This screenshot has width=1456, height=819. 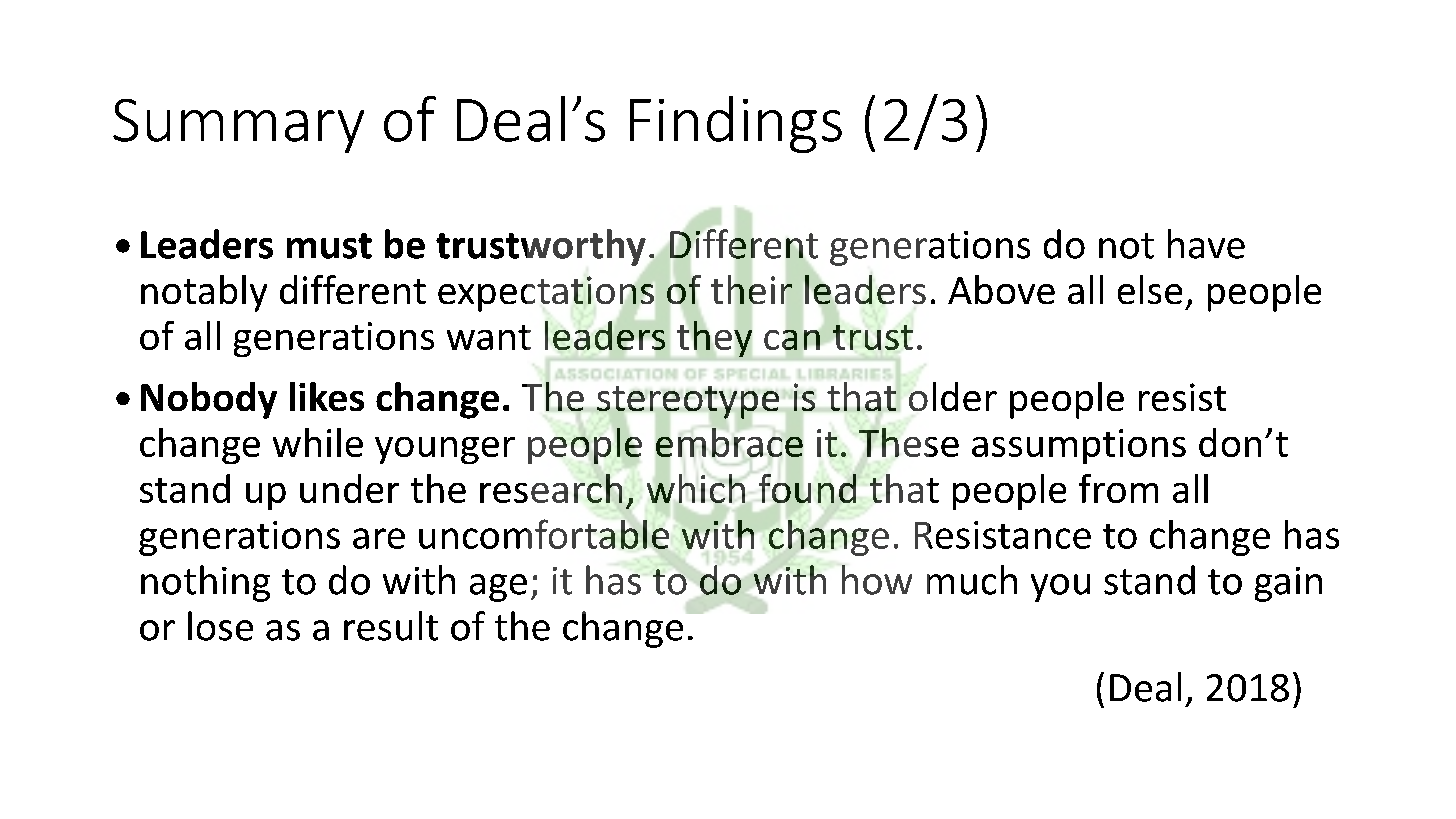 What do you see at coordinates (327, 396) in the screenshot?
I see `likes` at bounding box center [327, 396].
